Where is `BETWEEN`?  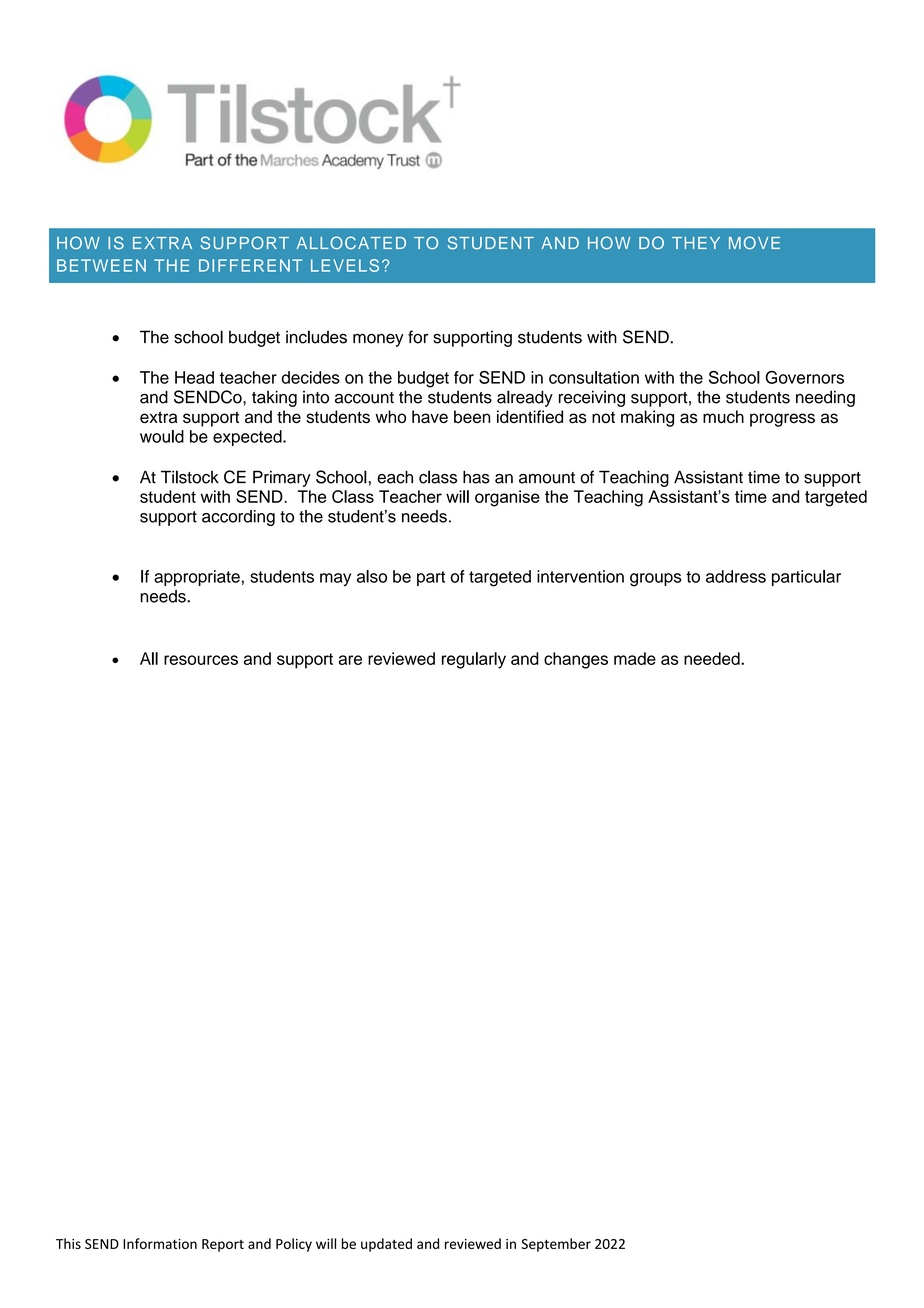
BETWEEN is located at coordinates (101, 265).
